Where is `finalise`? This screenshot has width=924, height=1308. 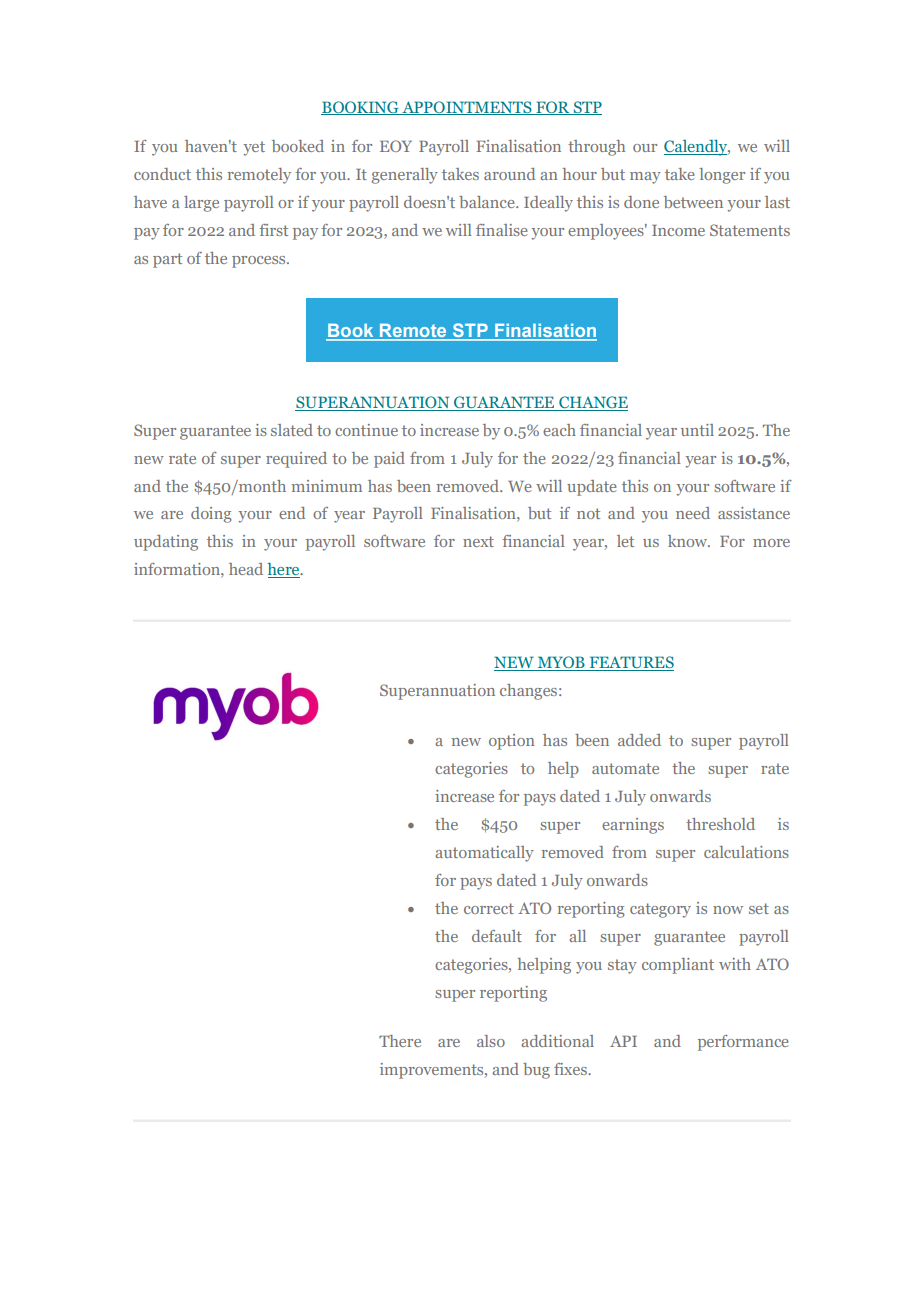
finalise is located at coordinates (502, 230).
